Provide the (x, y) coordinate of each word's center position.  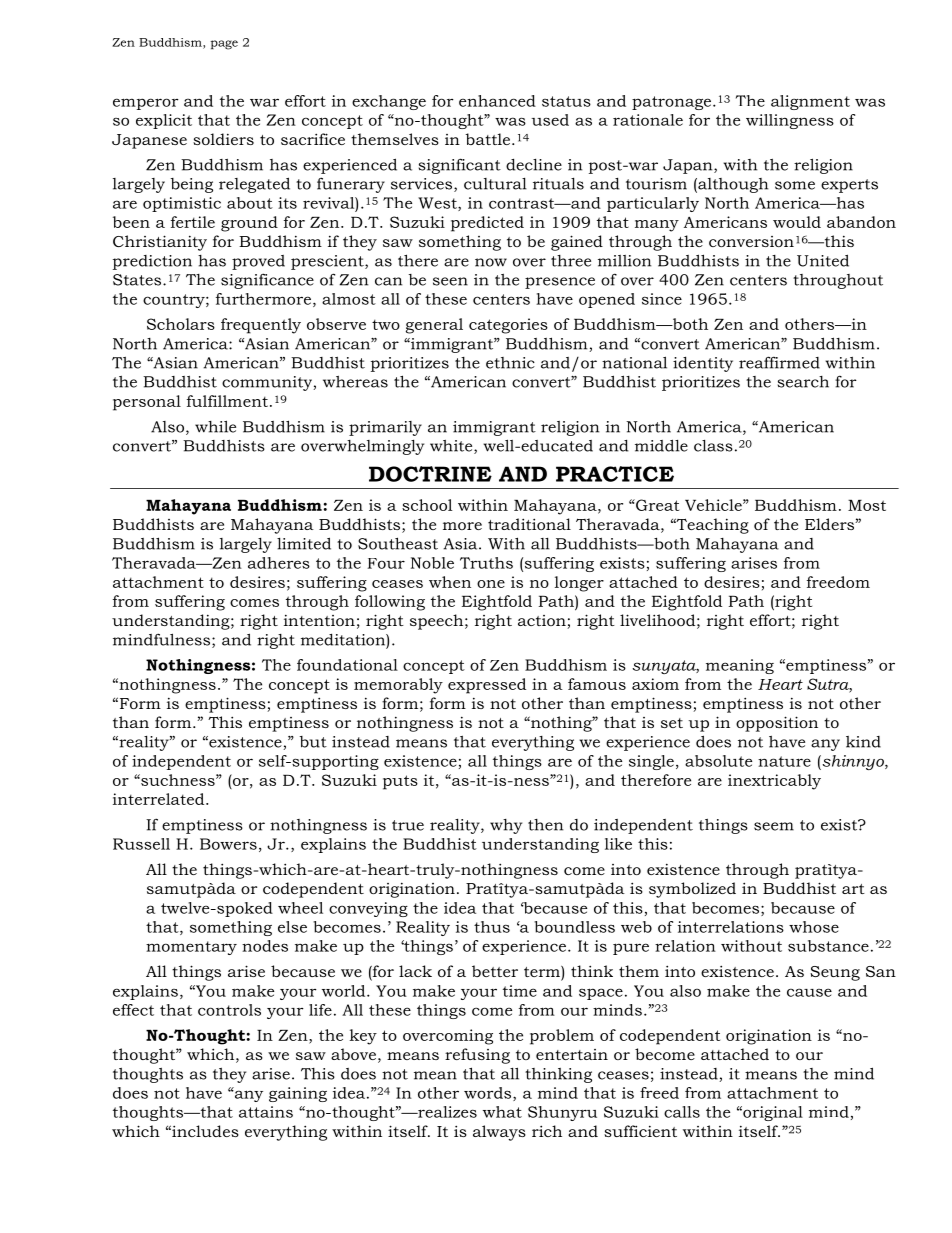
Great (656, 505)
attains (266, 1112)
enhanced (497, 101)
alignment (810, 102)
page (224, 45)
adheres (279, 563)
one (491, 584)
